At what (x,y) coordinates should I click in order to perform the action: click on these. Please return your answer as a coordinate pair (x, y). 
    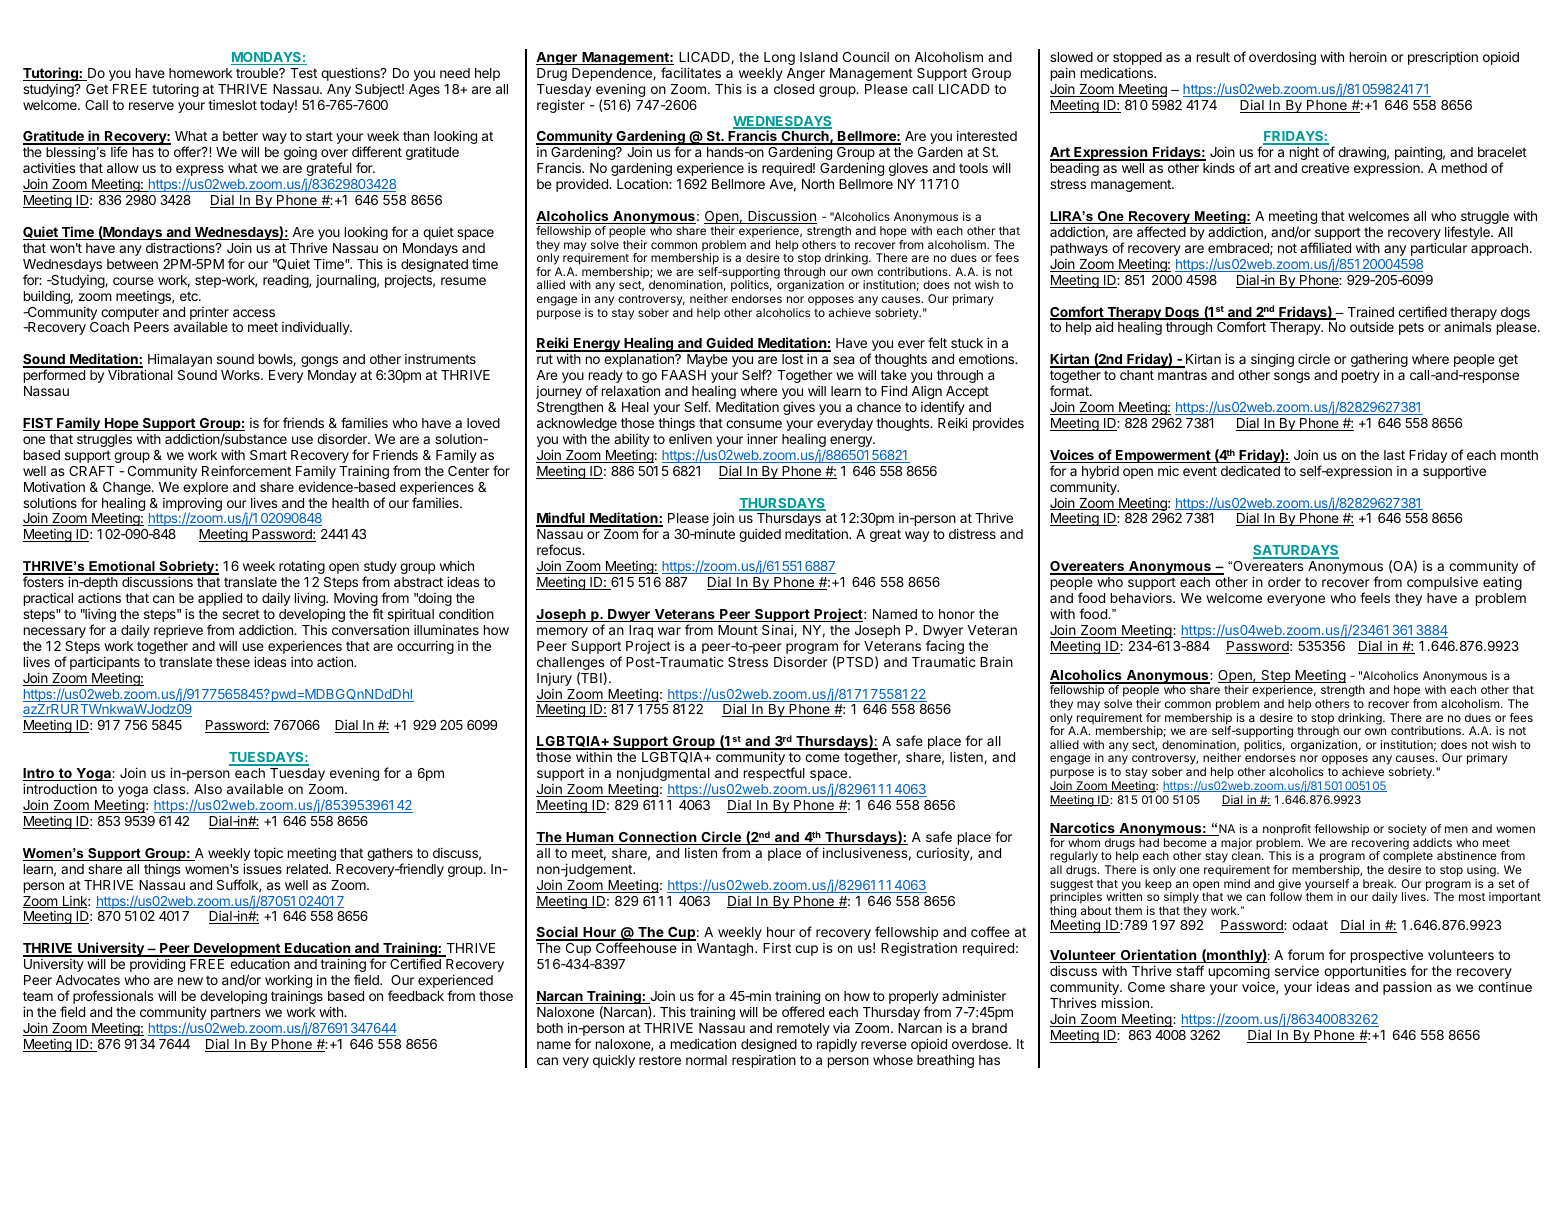
    Looking at the image, I should click on (233, 662).
